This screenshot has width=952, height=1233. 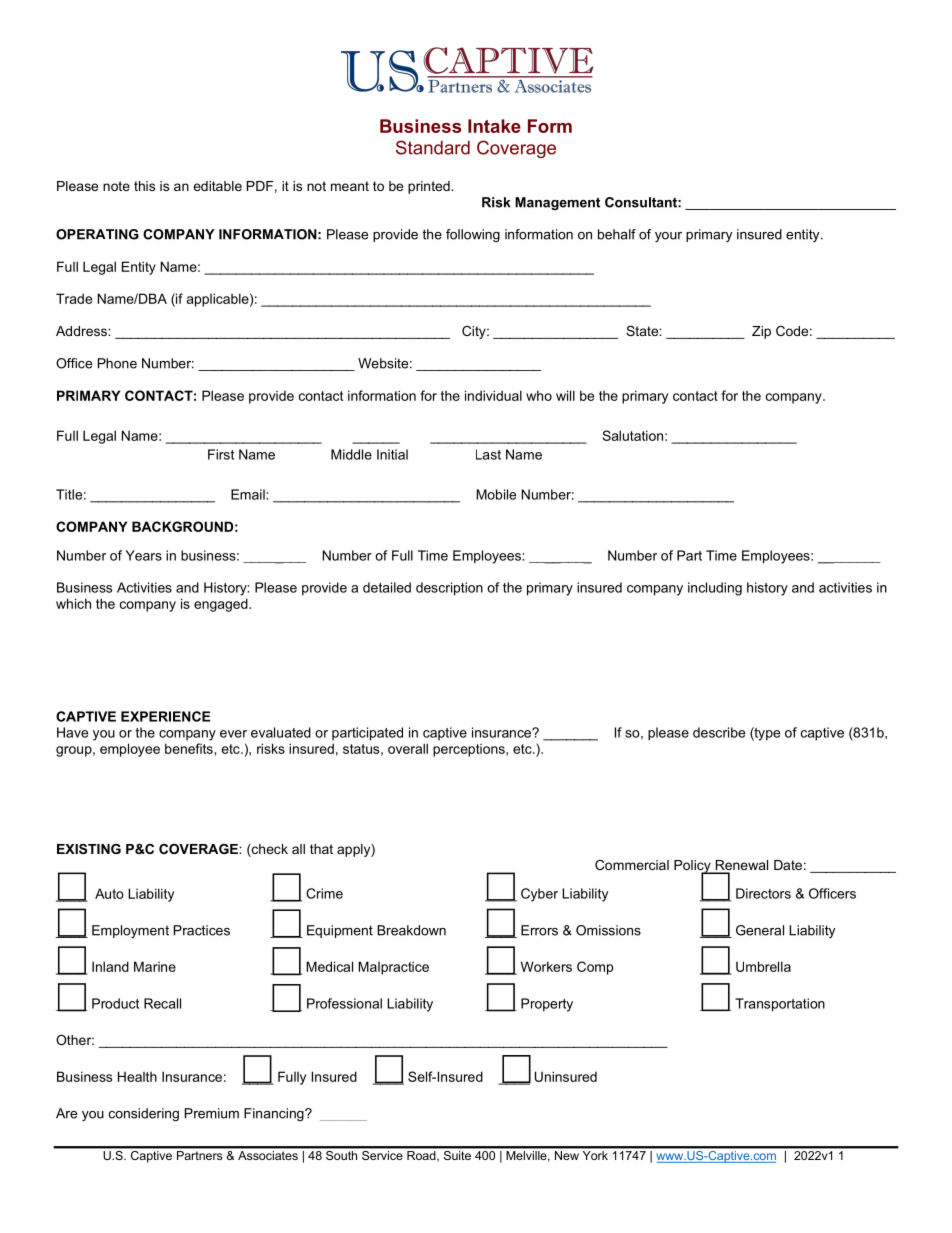 What do you see at coordinates (668, 237) in the screenshot?
I see `your` at bounding box center [668, 237].
